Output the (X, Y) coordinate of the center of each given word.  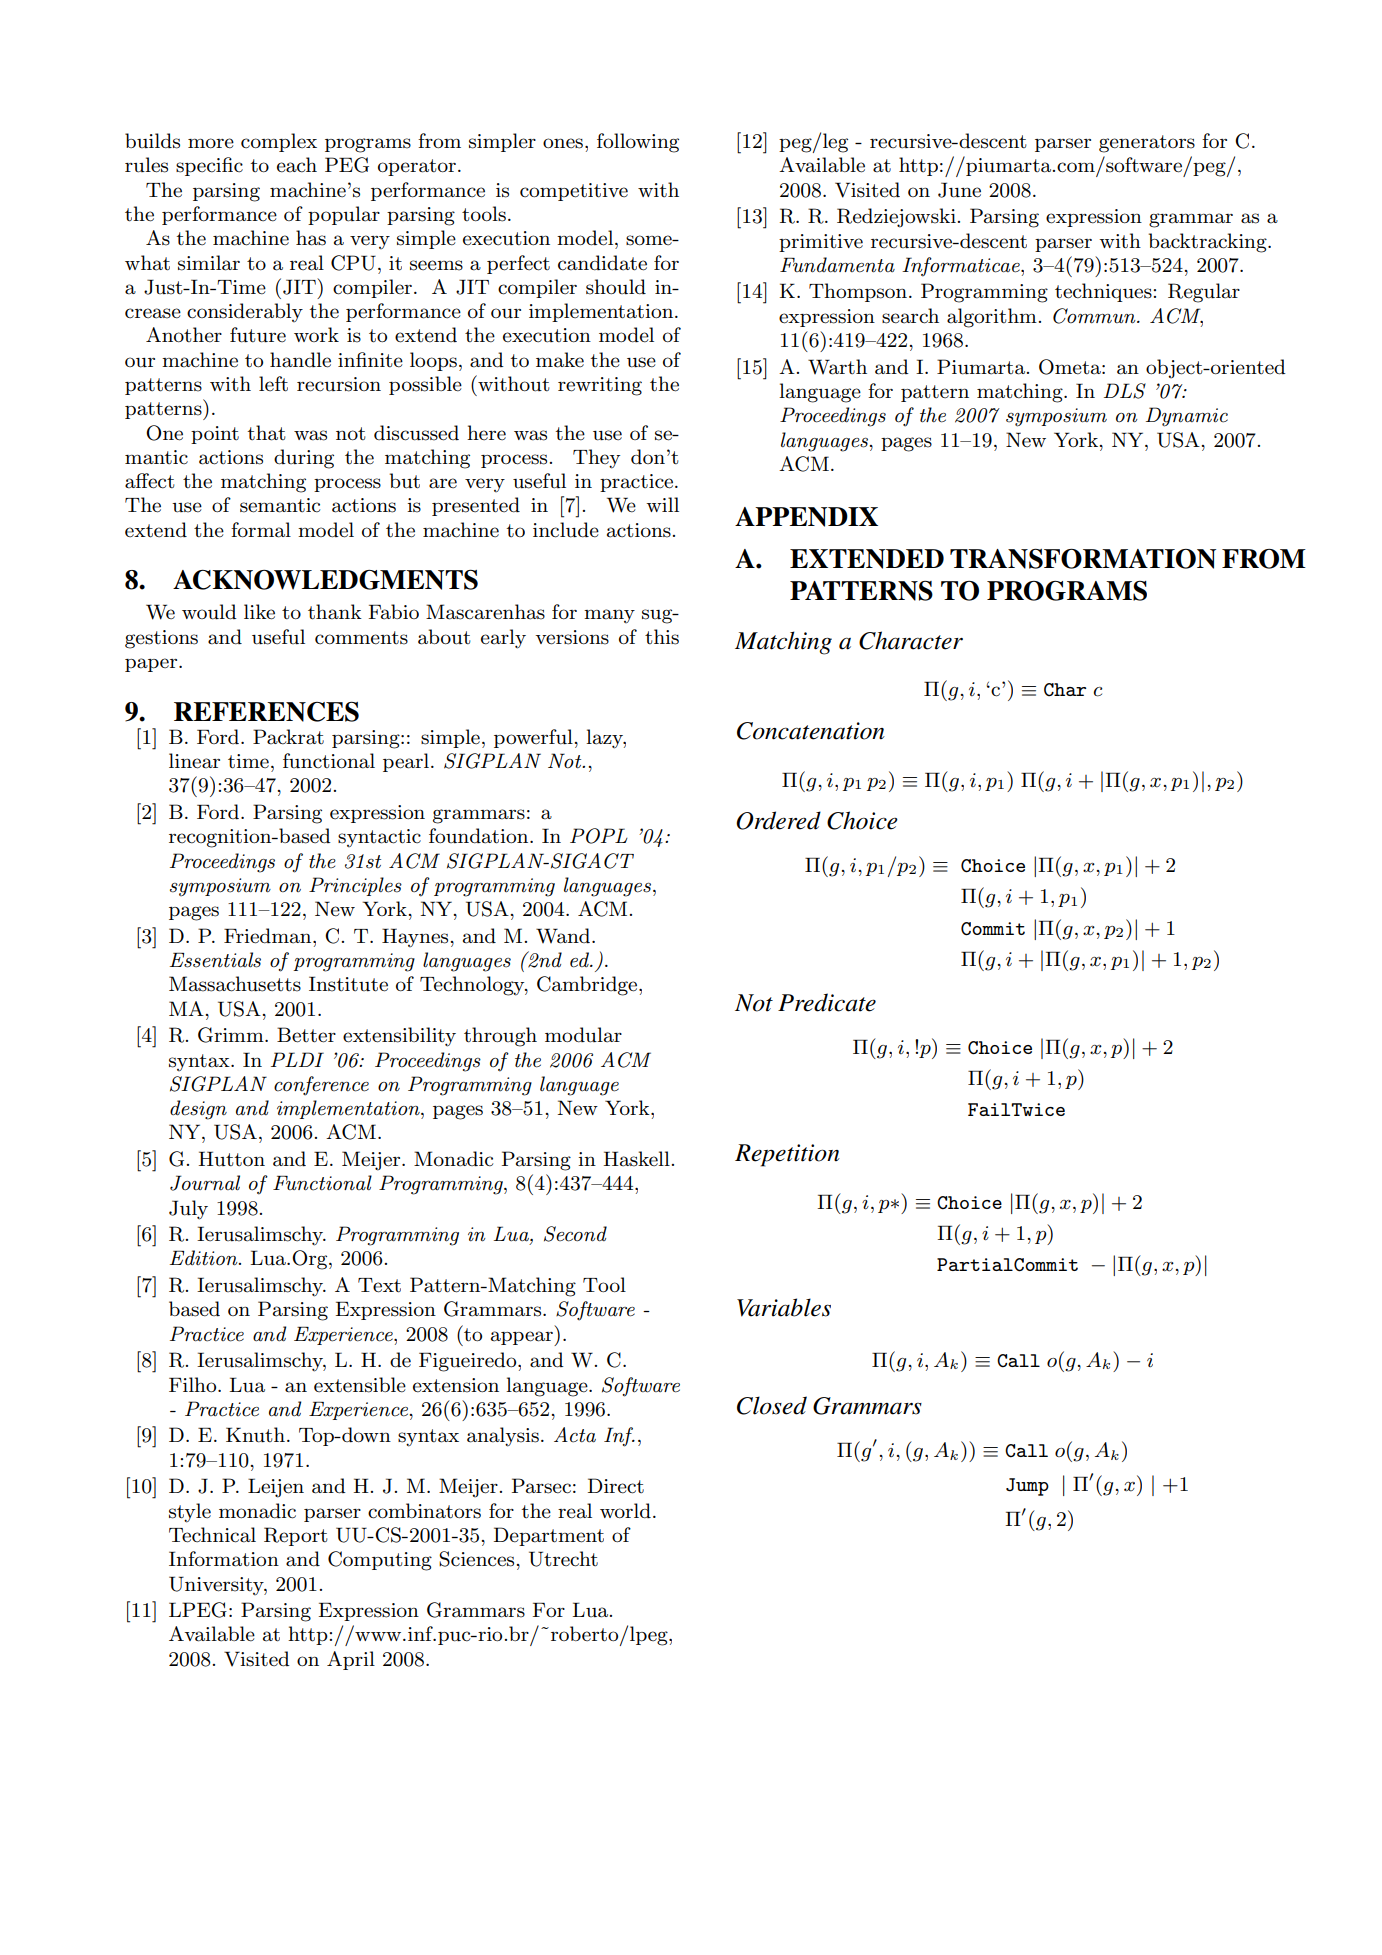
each (297, 165)
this (662, 637)
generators (1147, 144)
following (638, 143)
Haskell (637, 1159)
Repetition (787, 1155)
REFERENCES (266, 712)
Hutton (232, 1159)
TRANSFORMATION (1083, 559)
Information (224, 1559)
